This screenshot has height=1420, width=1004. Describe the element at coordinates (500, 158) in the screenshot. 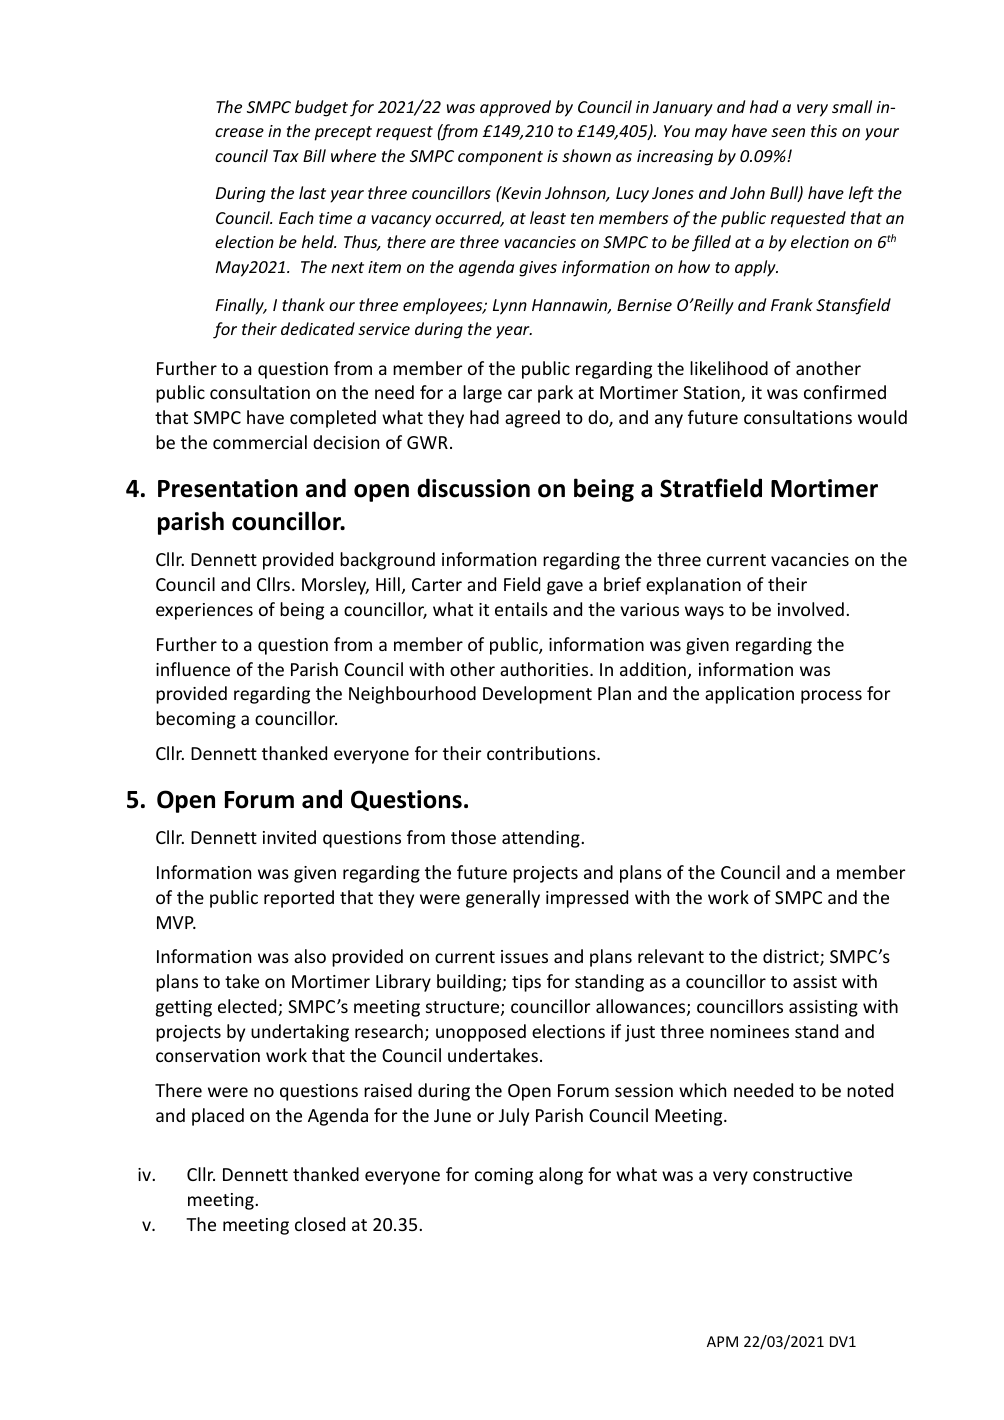

I see `component` at that location.
